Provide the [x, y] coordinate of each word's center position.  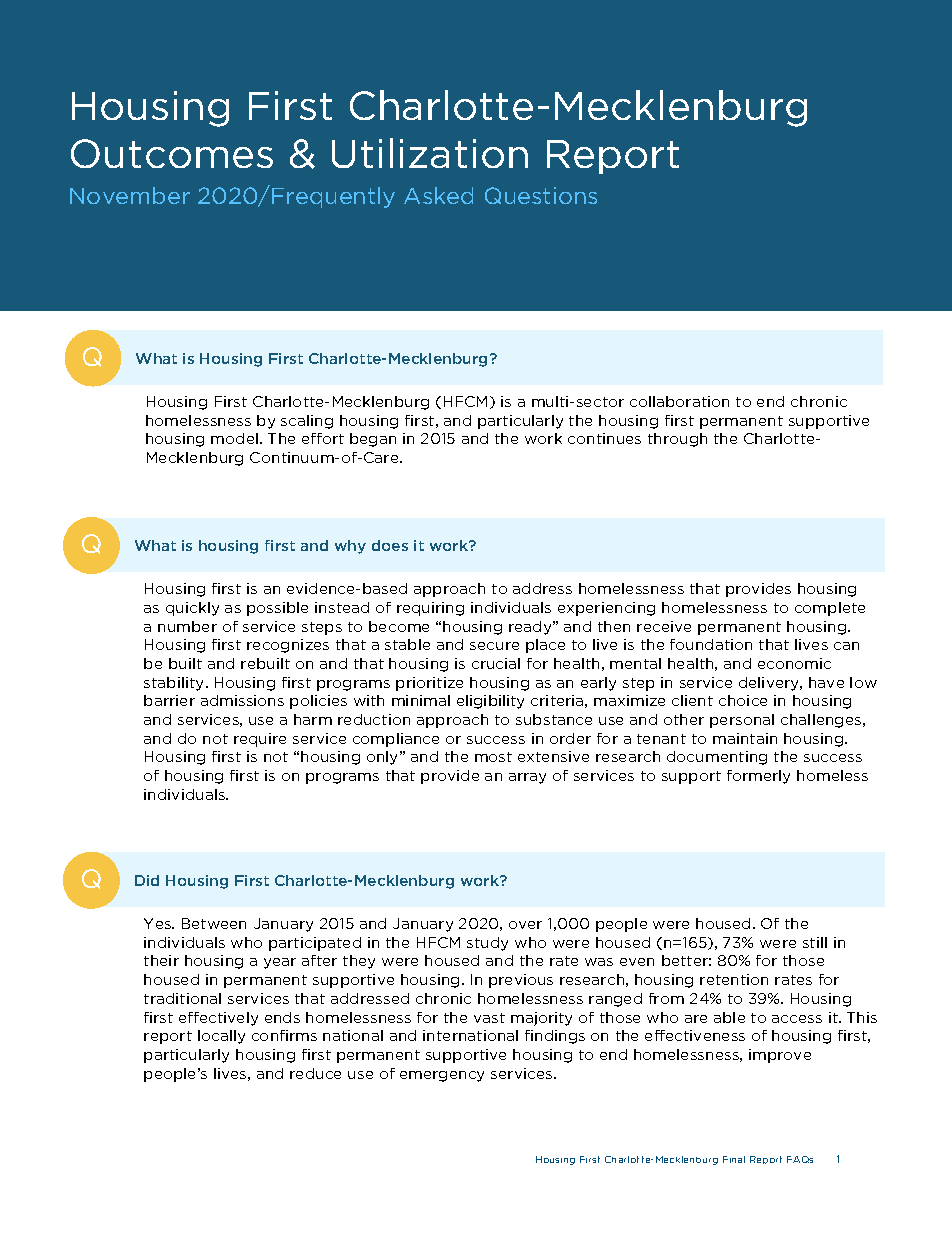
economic [794, 663]
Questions [541, 195]
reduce [315, 1073]
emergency [442, 1076]
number [187, 626]
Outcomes [172, 153]
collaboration [679, 401]
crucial [496, 663]
